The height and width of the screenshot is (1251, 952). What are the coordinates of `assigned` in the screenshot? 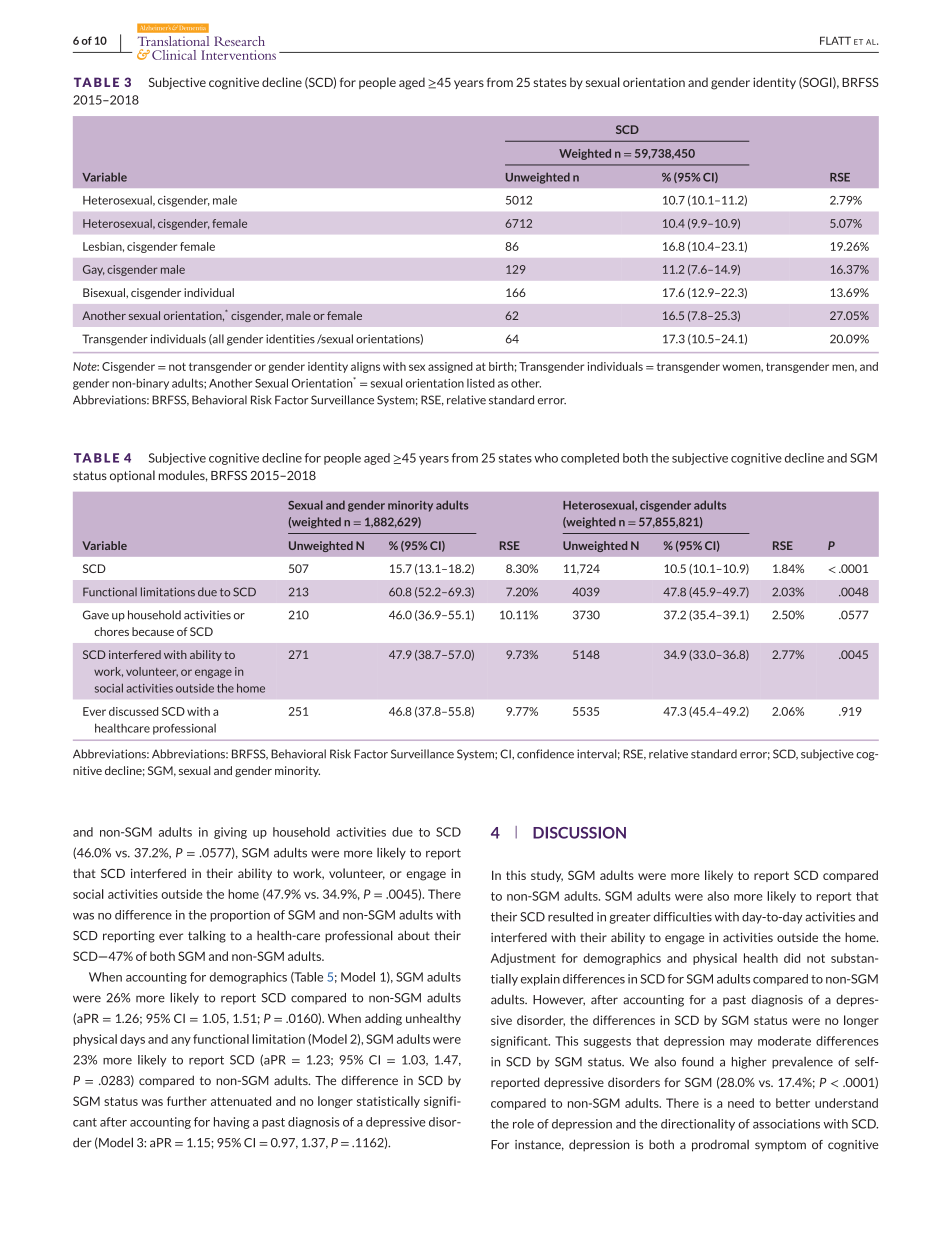 It's located at (450, 367).
